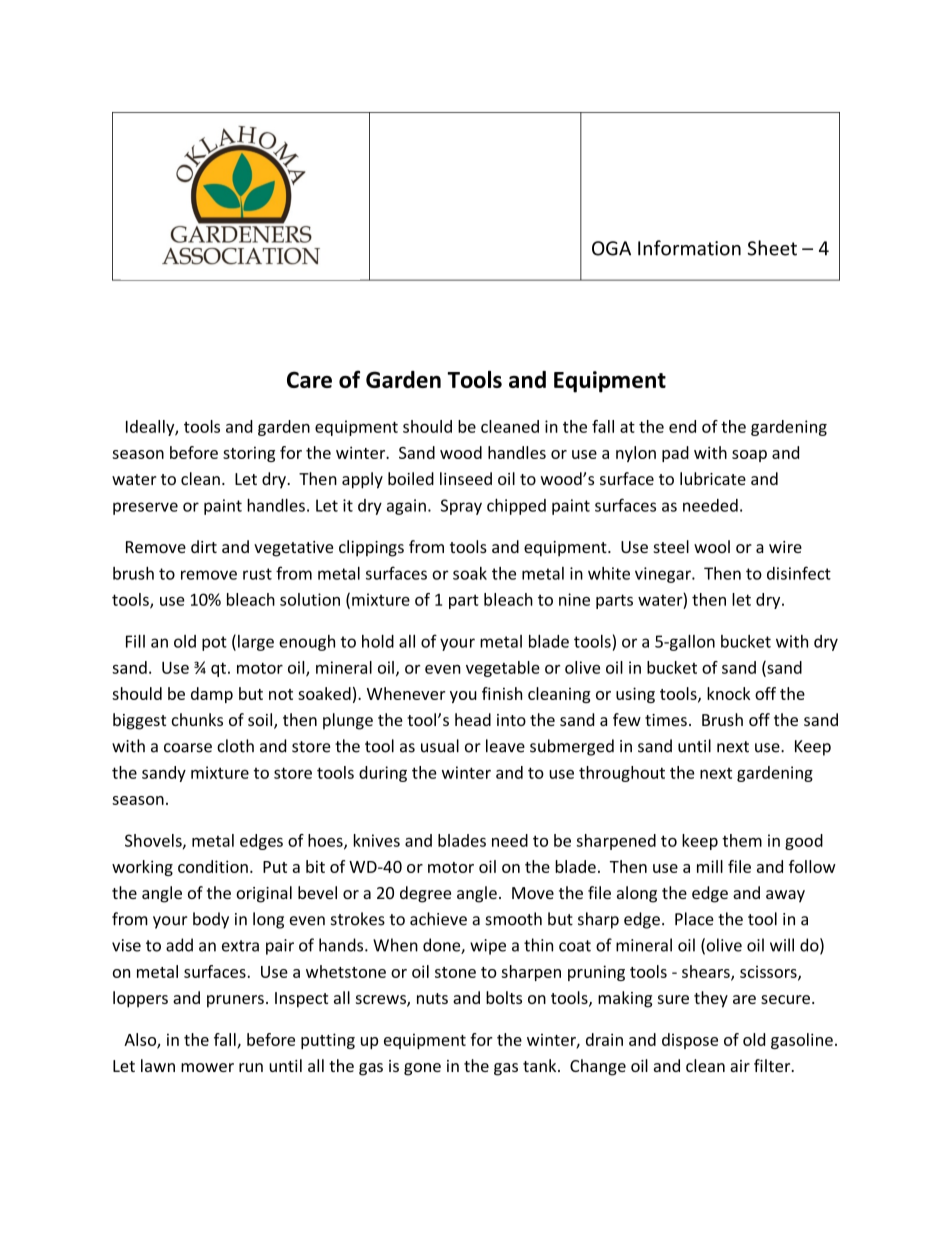 The image size is (952, 1233). Describe the element at coordinates (440, 746) in the screenshot. I see `usual` at that location.
